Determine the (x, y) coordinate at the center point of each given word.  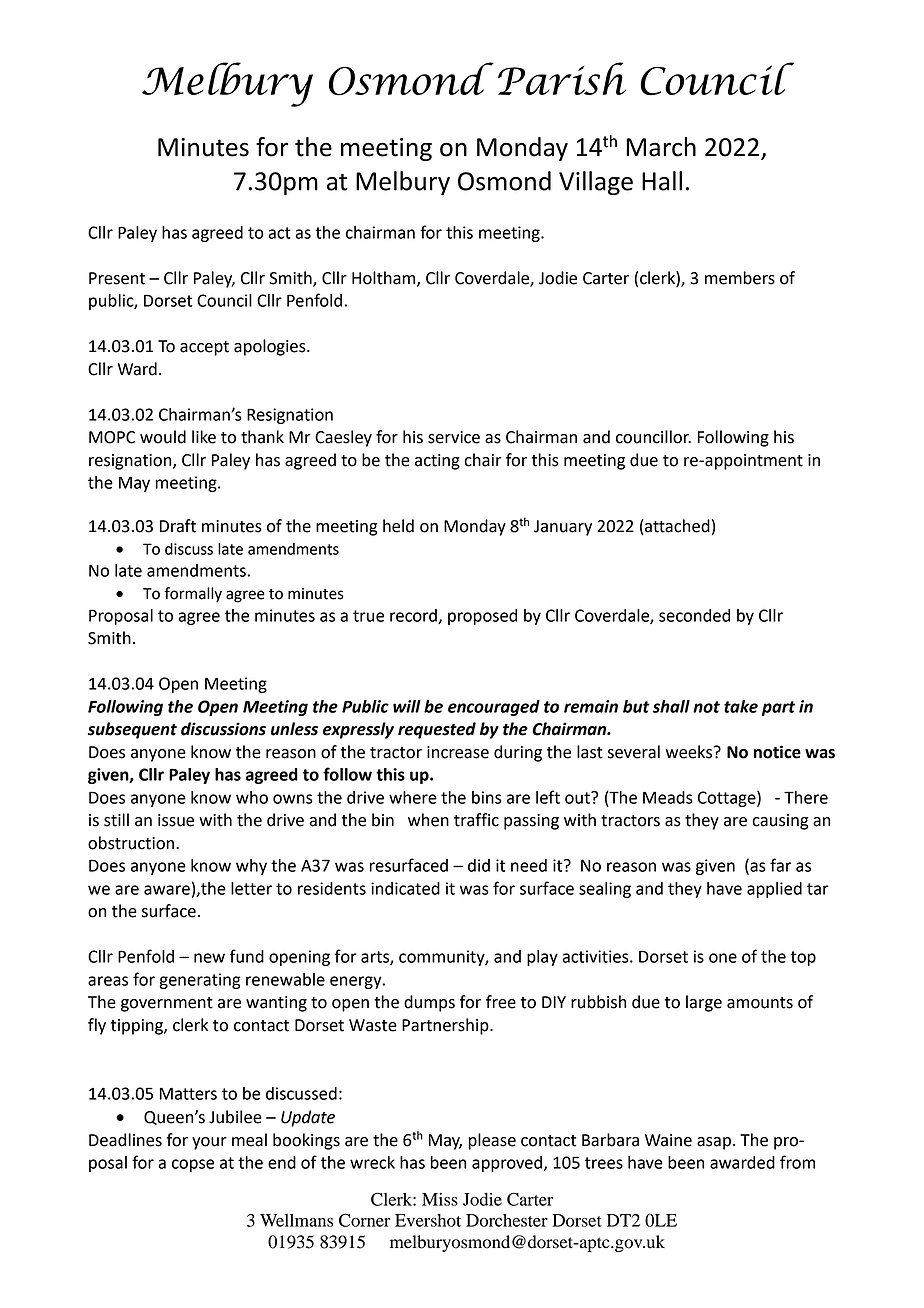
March (661, 147)
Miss (440, 1199)
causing (780, 822)
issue (176, 820)
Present (117, 278)
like (204, 437)
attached (676, 527)
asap (714, 1143)
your (209, 1143)
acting (437, 462)
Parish (562, 78)
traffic (476, 820)
